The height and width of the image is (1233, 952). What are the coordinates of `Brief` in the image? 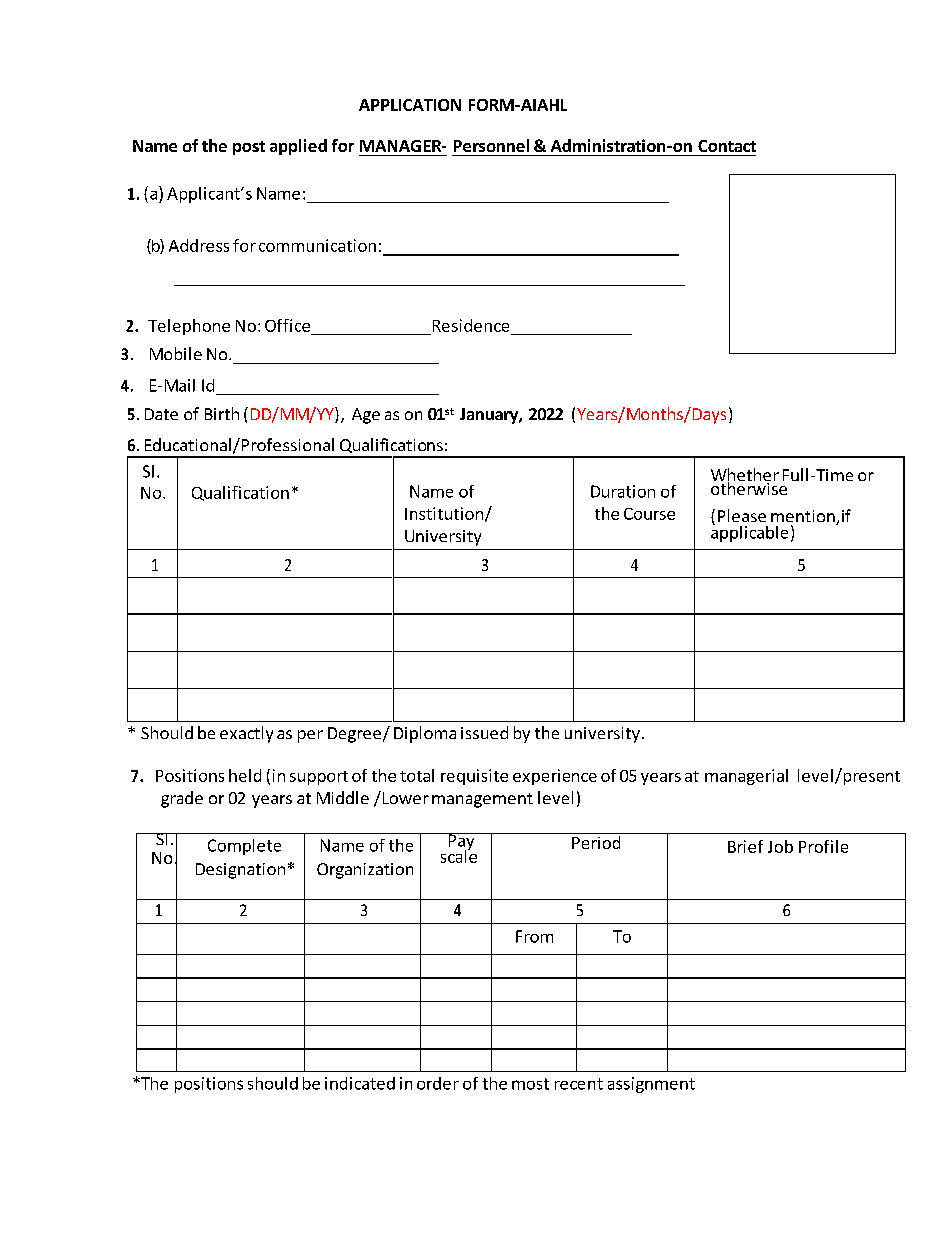 It's located at (745, 846).
